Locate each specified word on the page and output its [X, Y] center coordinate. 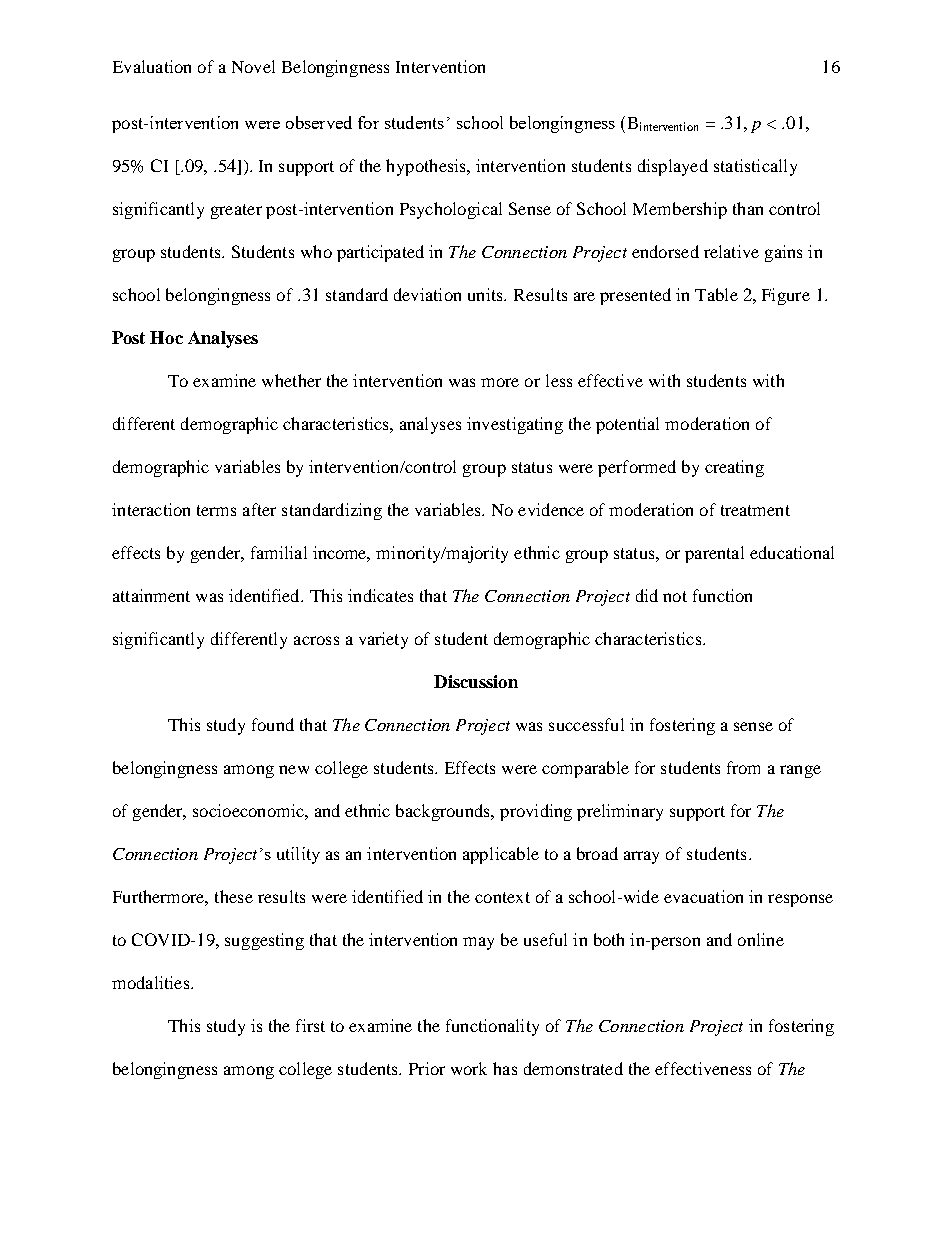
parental [714, 554]
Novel [253, 66]
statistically [755, 167]
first [310, 1025]
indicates [380, 595]
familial [279, 552]
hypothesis [427, 167]
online [761, 939]
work [469, 1068]
